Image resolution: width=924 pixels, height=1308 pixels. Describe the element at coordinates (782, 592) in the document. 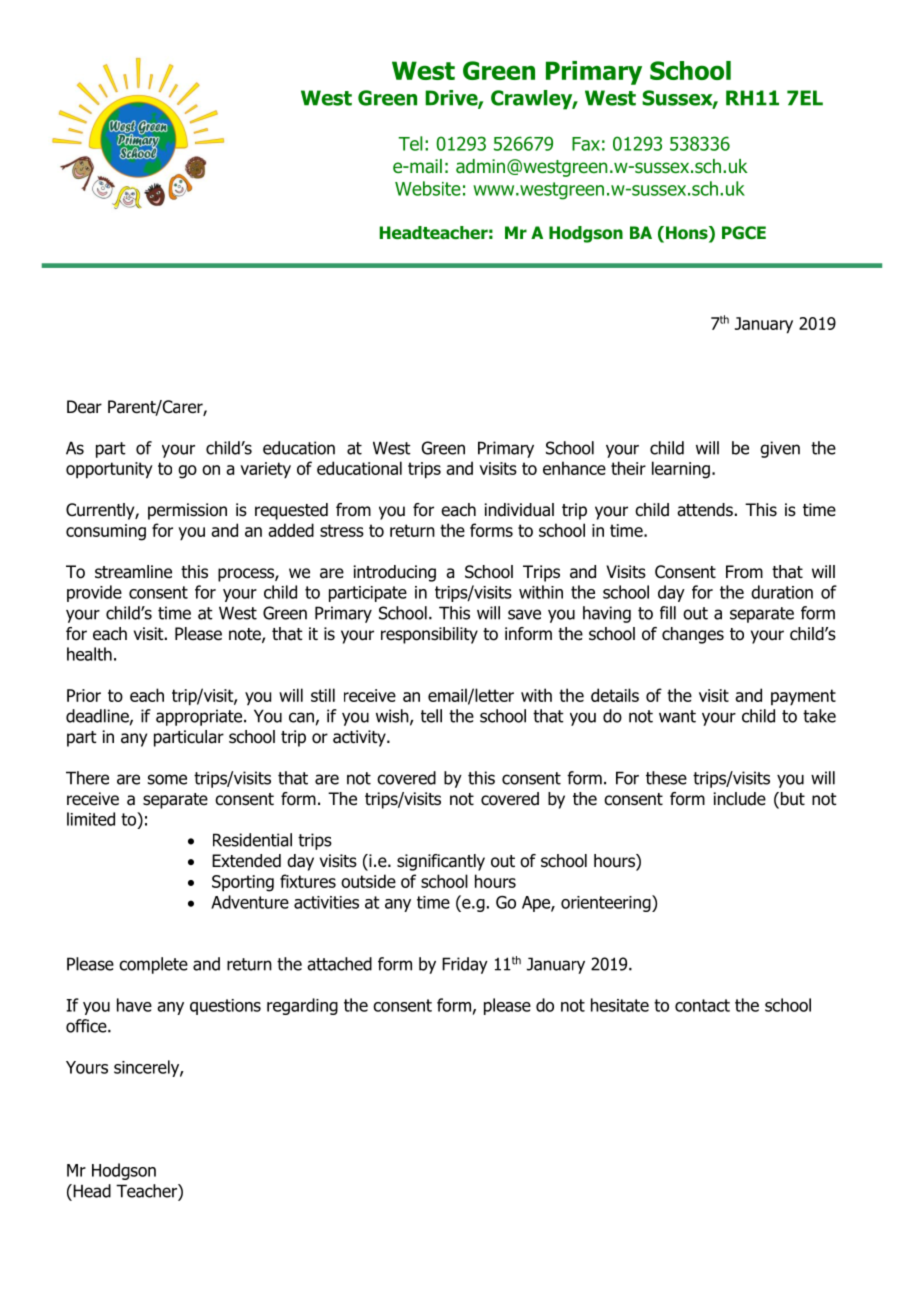

I see `duration` at that location.
